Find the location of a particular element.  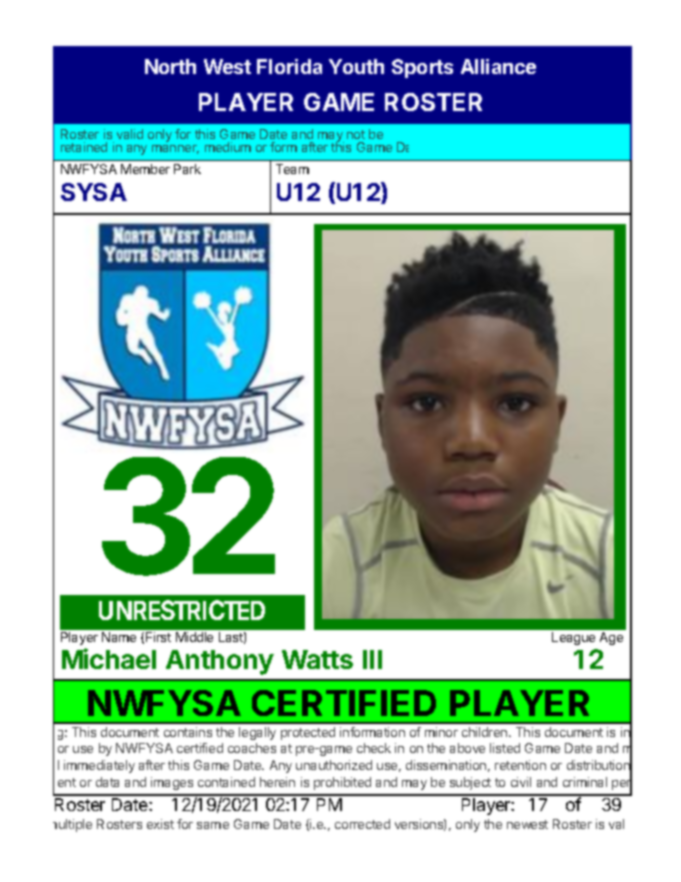

Alliance is located at coordinates (498, 66).
